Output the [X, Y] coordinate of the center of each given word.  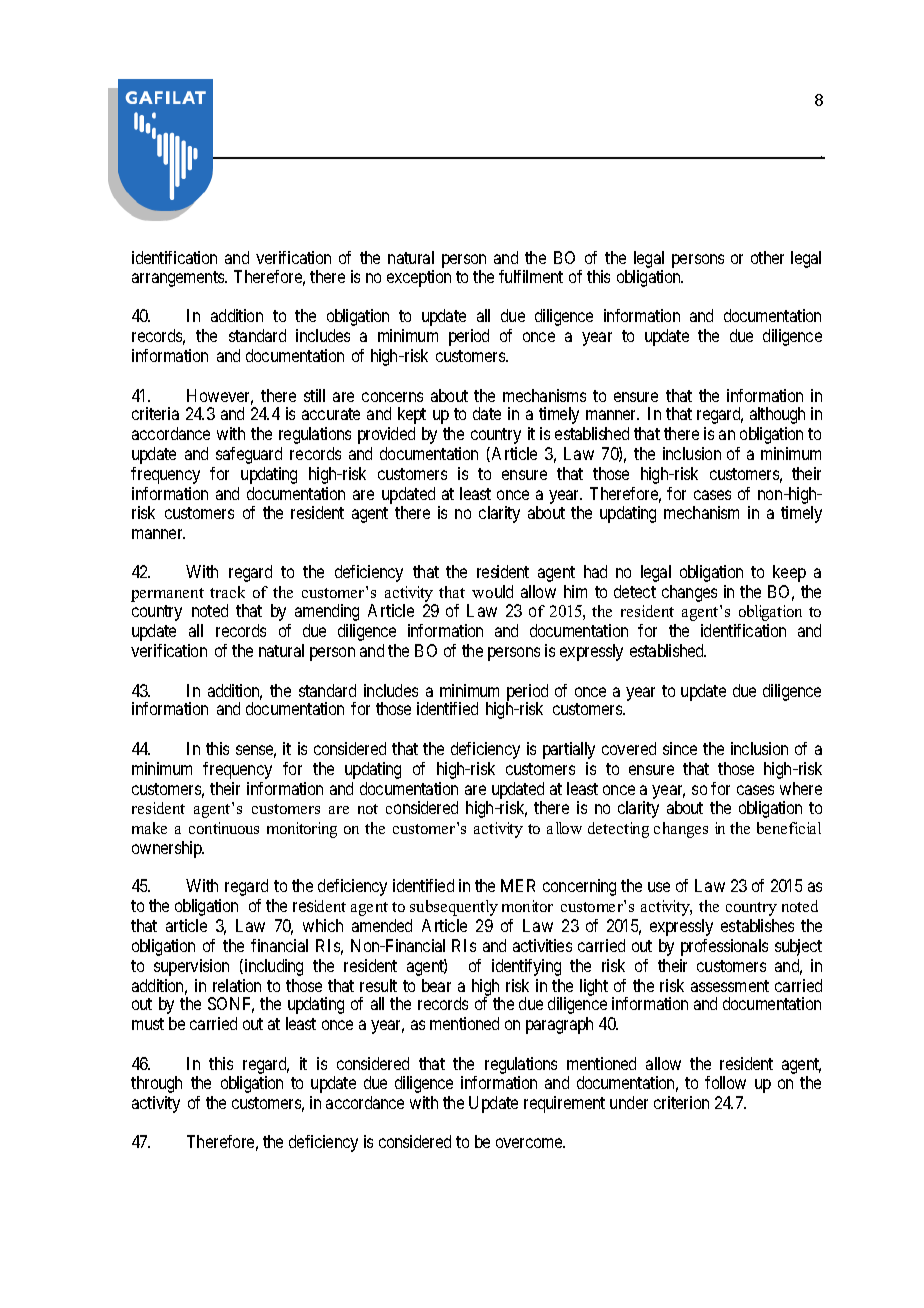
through [156, 1084]
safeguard [249, 455]
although [777, 415]
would [492, 591]
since [680, 748]
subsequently [454, 908]
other [767, 257]
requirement [564, 1104]
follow [725, 1082]
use [659, 887]
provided [386, 435]
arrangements [179, 279]
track [227, 592]
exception [419, 278]
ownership [168, 849]
